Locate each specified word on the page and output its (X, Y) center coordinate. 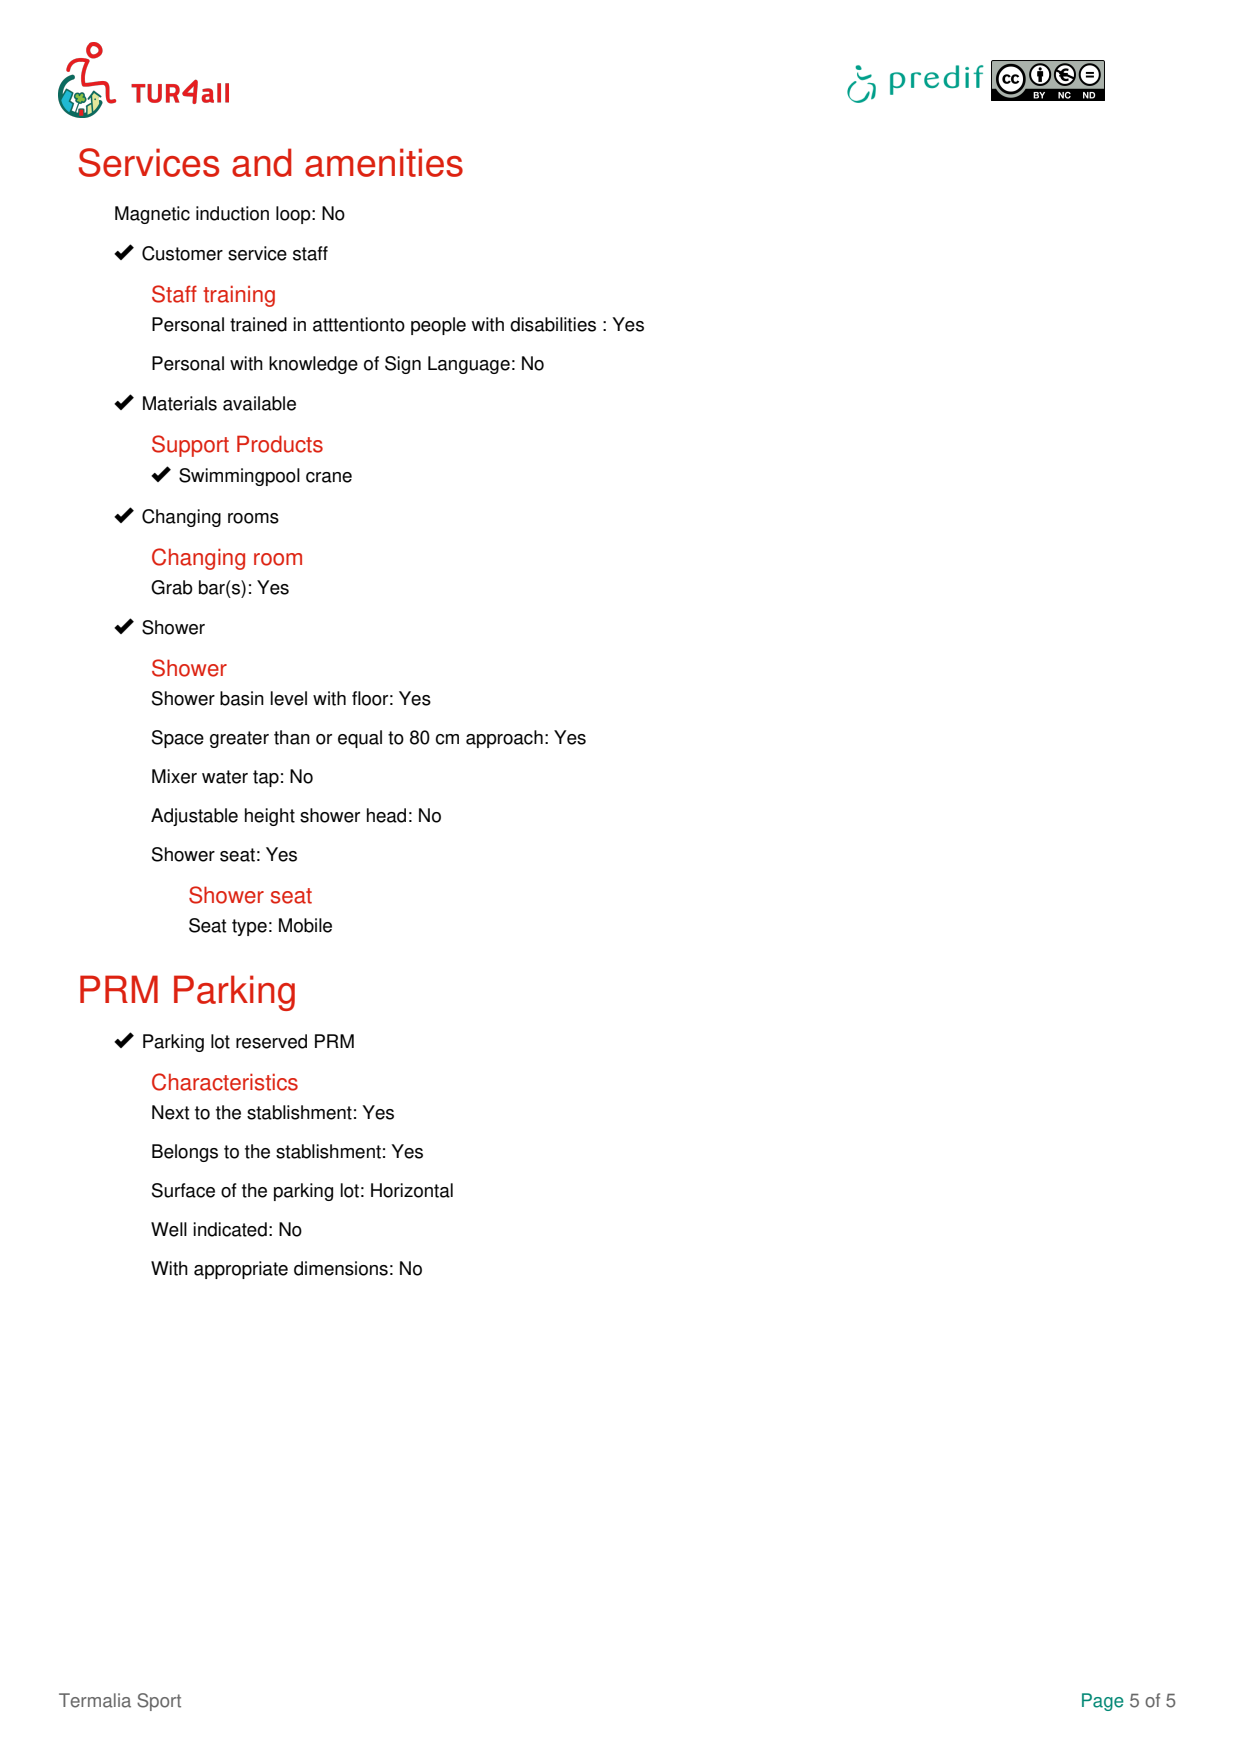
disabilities (553, 324)
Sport (159, 1702)
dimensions (341, 1268)
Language (469, 365)
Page (1103, 1702)
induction (232, 213)
